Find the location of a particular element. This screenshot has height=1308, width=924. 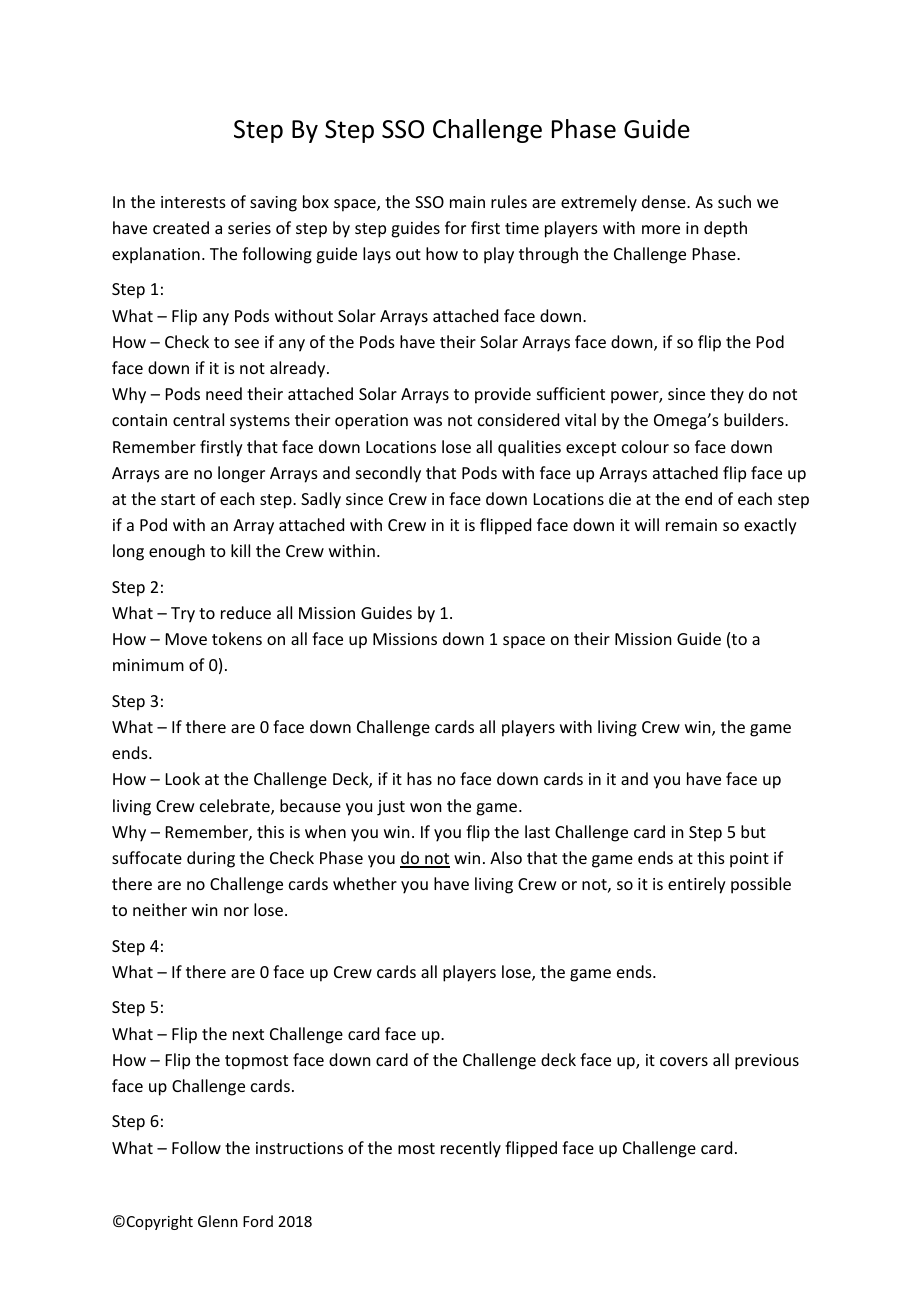

won is located at coordinates (425, 807).
